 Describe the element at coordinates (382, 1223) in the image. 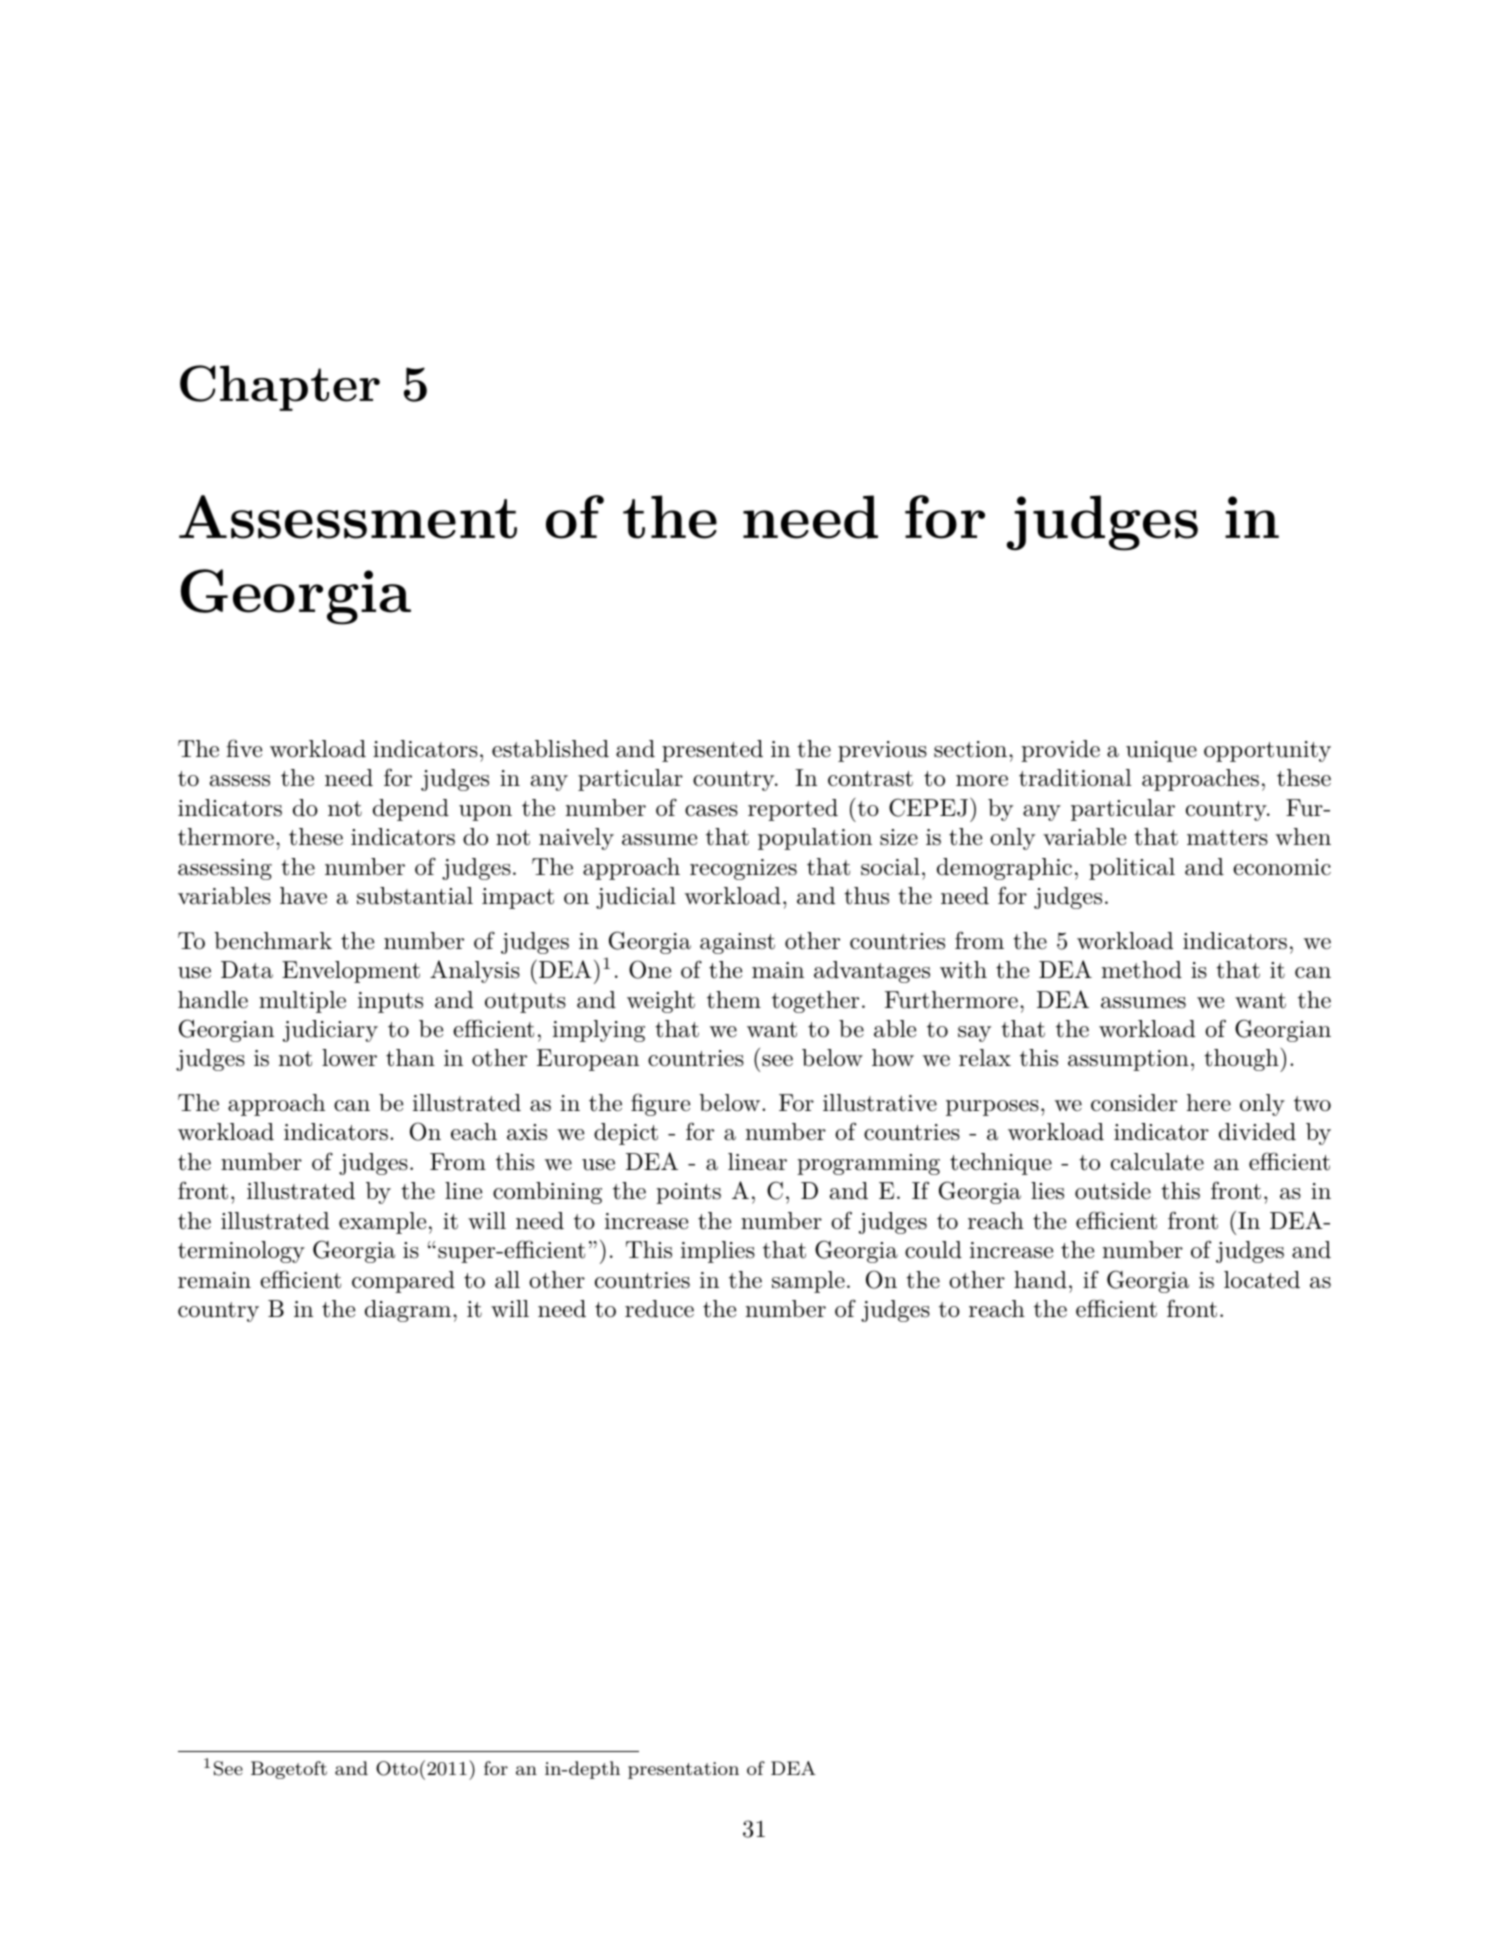

I see `example` at that location.
